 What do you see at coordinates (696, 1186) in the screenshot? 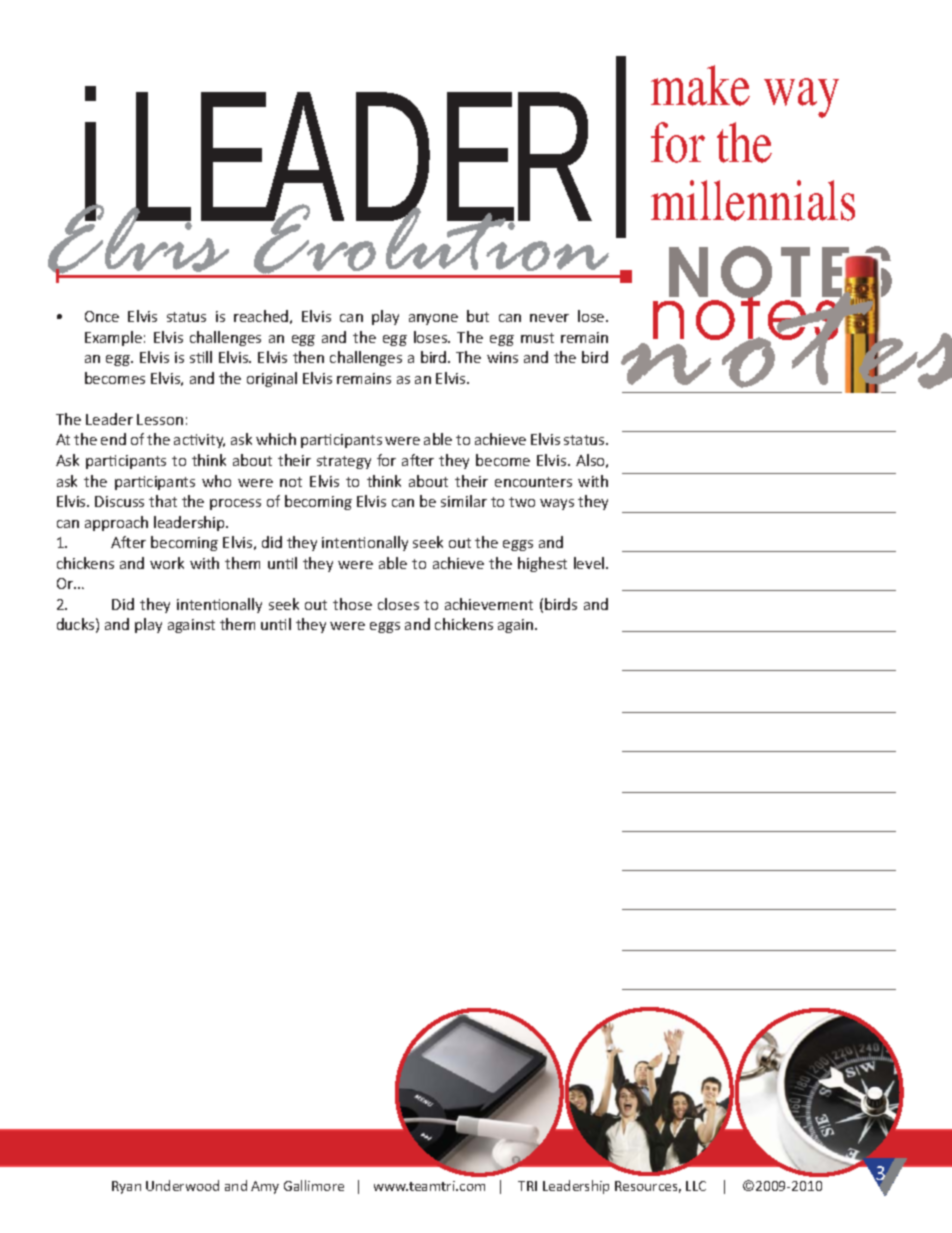
I see `LLC` at bounding box center [696, 1186].
